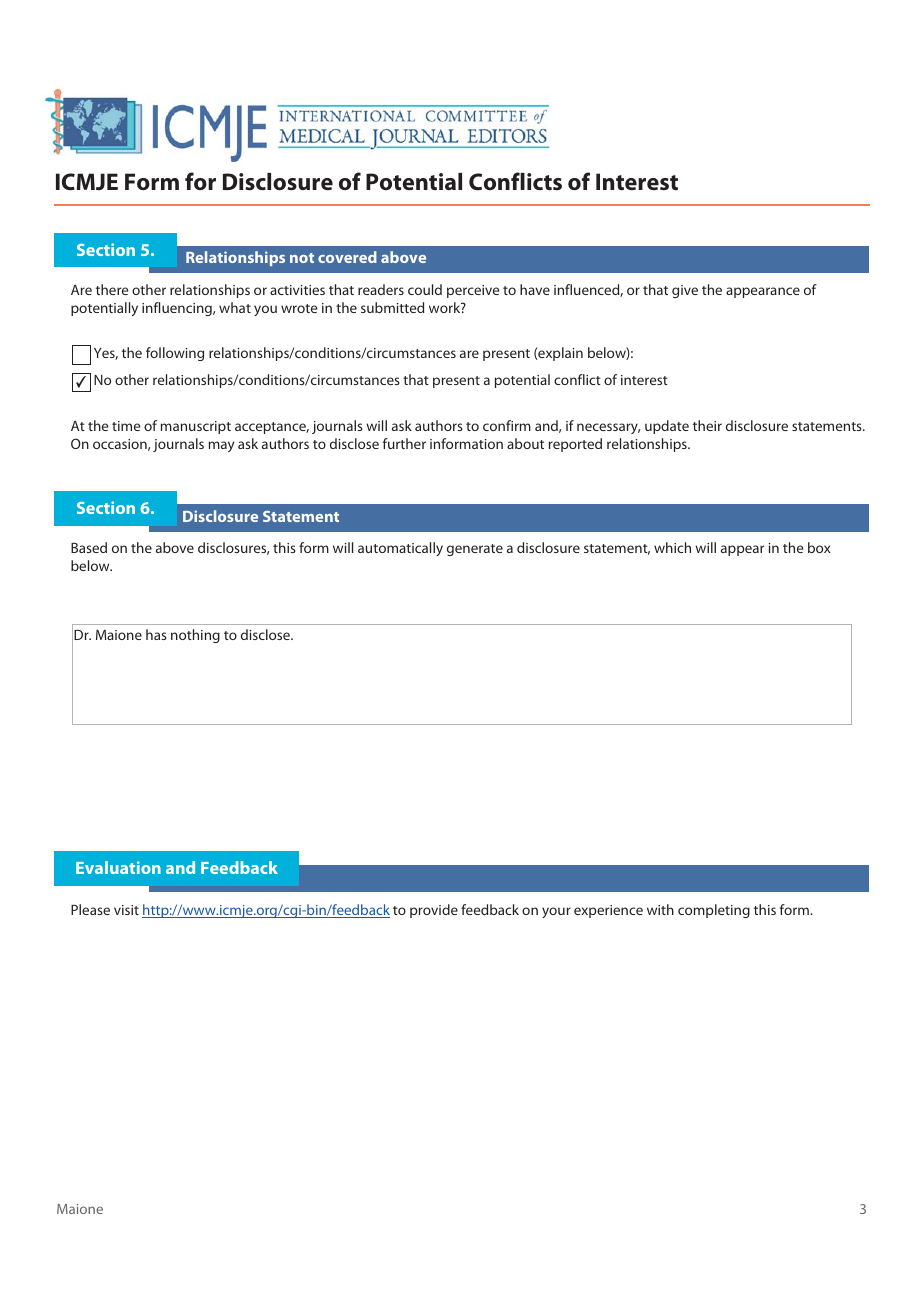 Image resolution: width=924 pixels, height=1308 pixels. What do you see at coordinates (156, 634) in the screenshot?
I see `has` at bounding box center [156, 634].
